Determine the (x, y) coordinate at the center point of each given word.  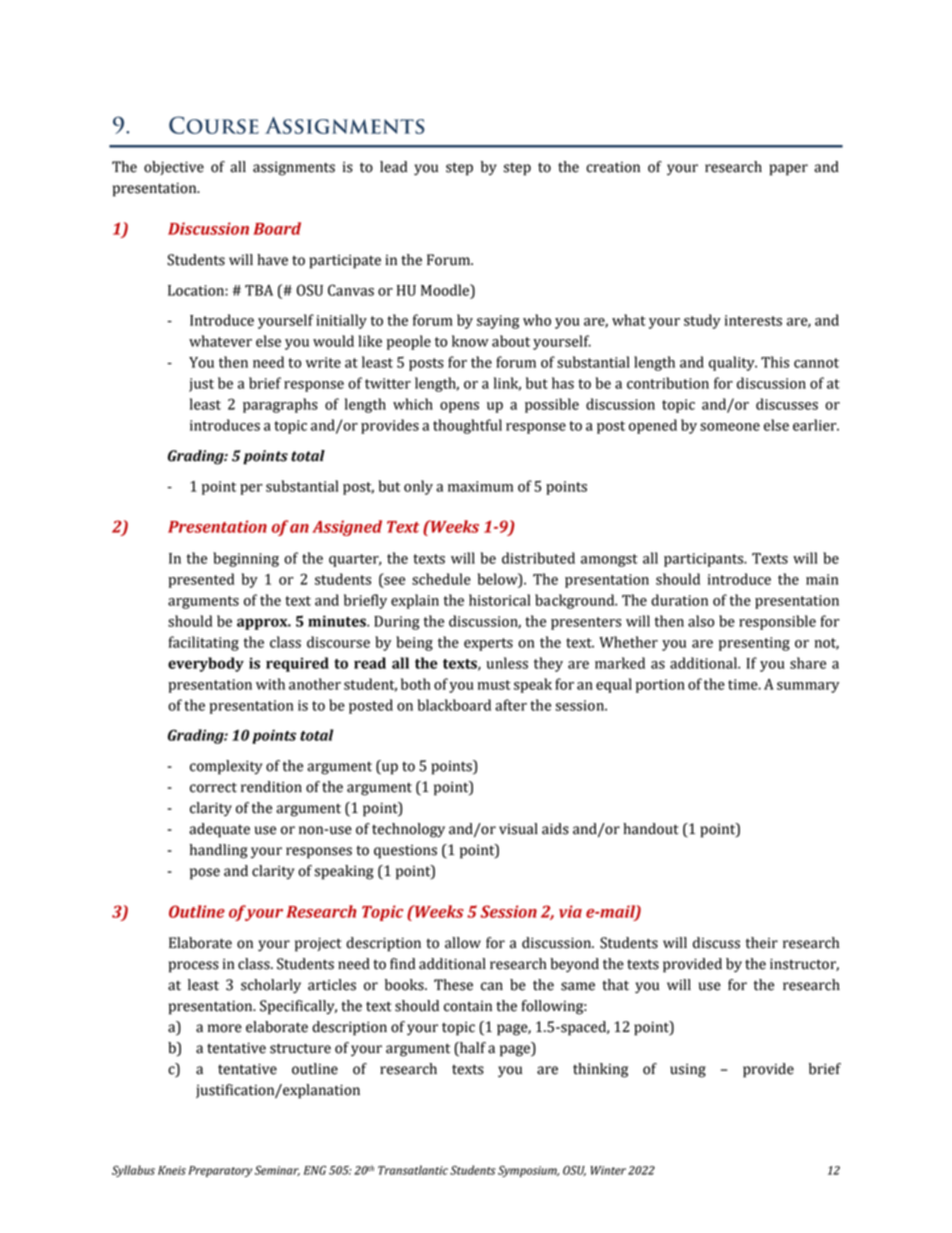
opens (459, 407)
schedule (441, 579)
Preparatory (220, 1171)
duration (679, 600)
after (511, 705)
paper (788, 170)
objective (174, 168)
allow (463, 943)
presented (201, 580)
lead (393, 167)
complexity (226, 767)
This (775, 362)
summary (808, 687)
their (762, 943)
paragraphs (280, 405)
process (194, 967)
